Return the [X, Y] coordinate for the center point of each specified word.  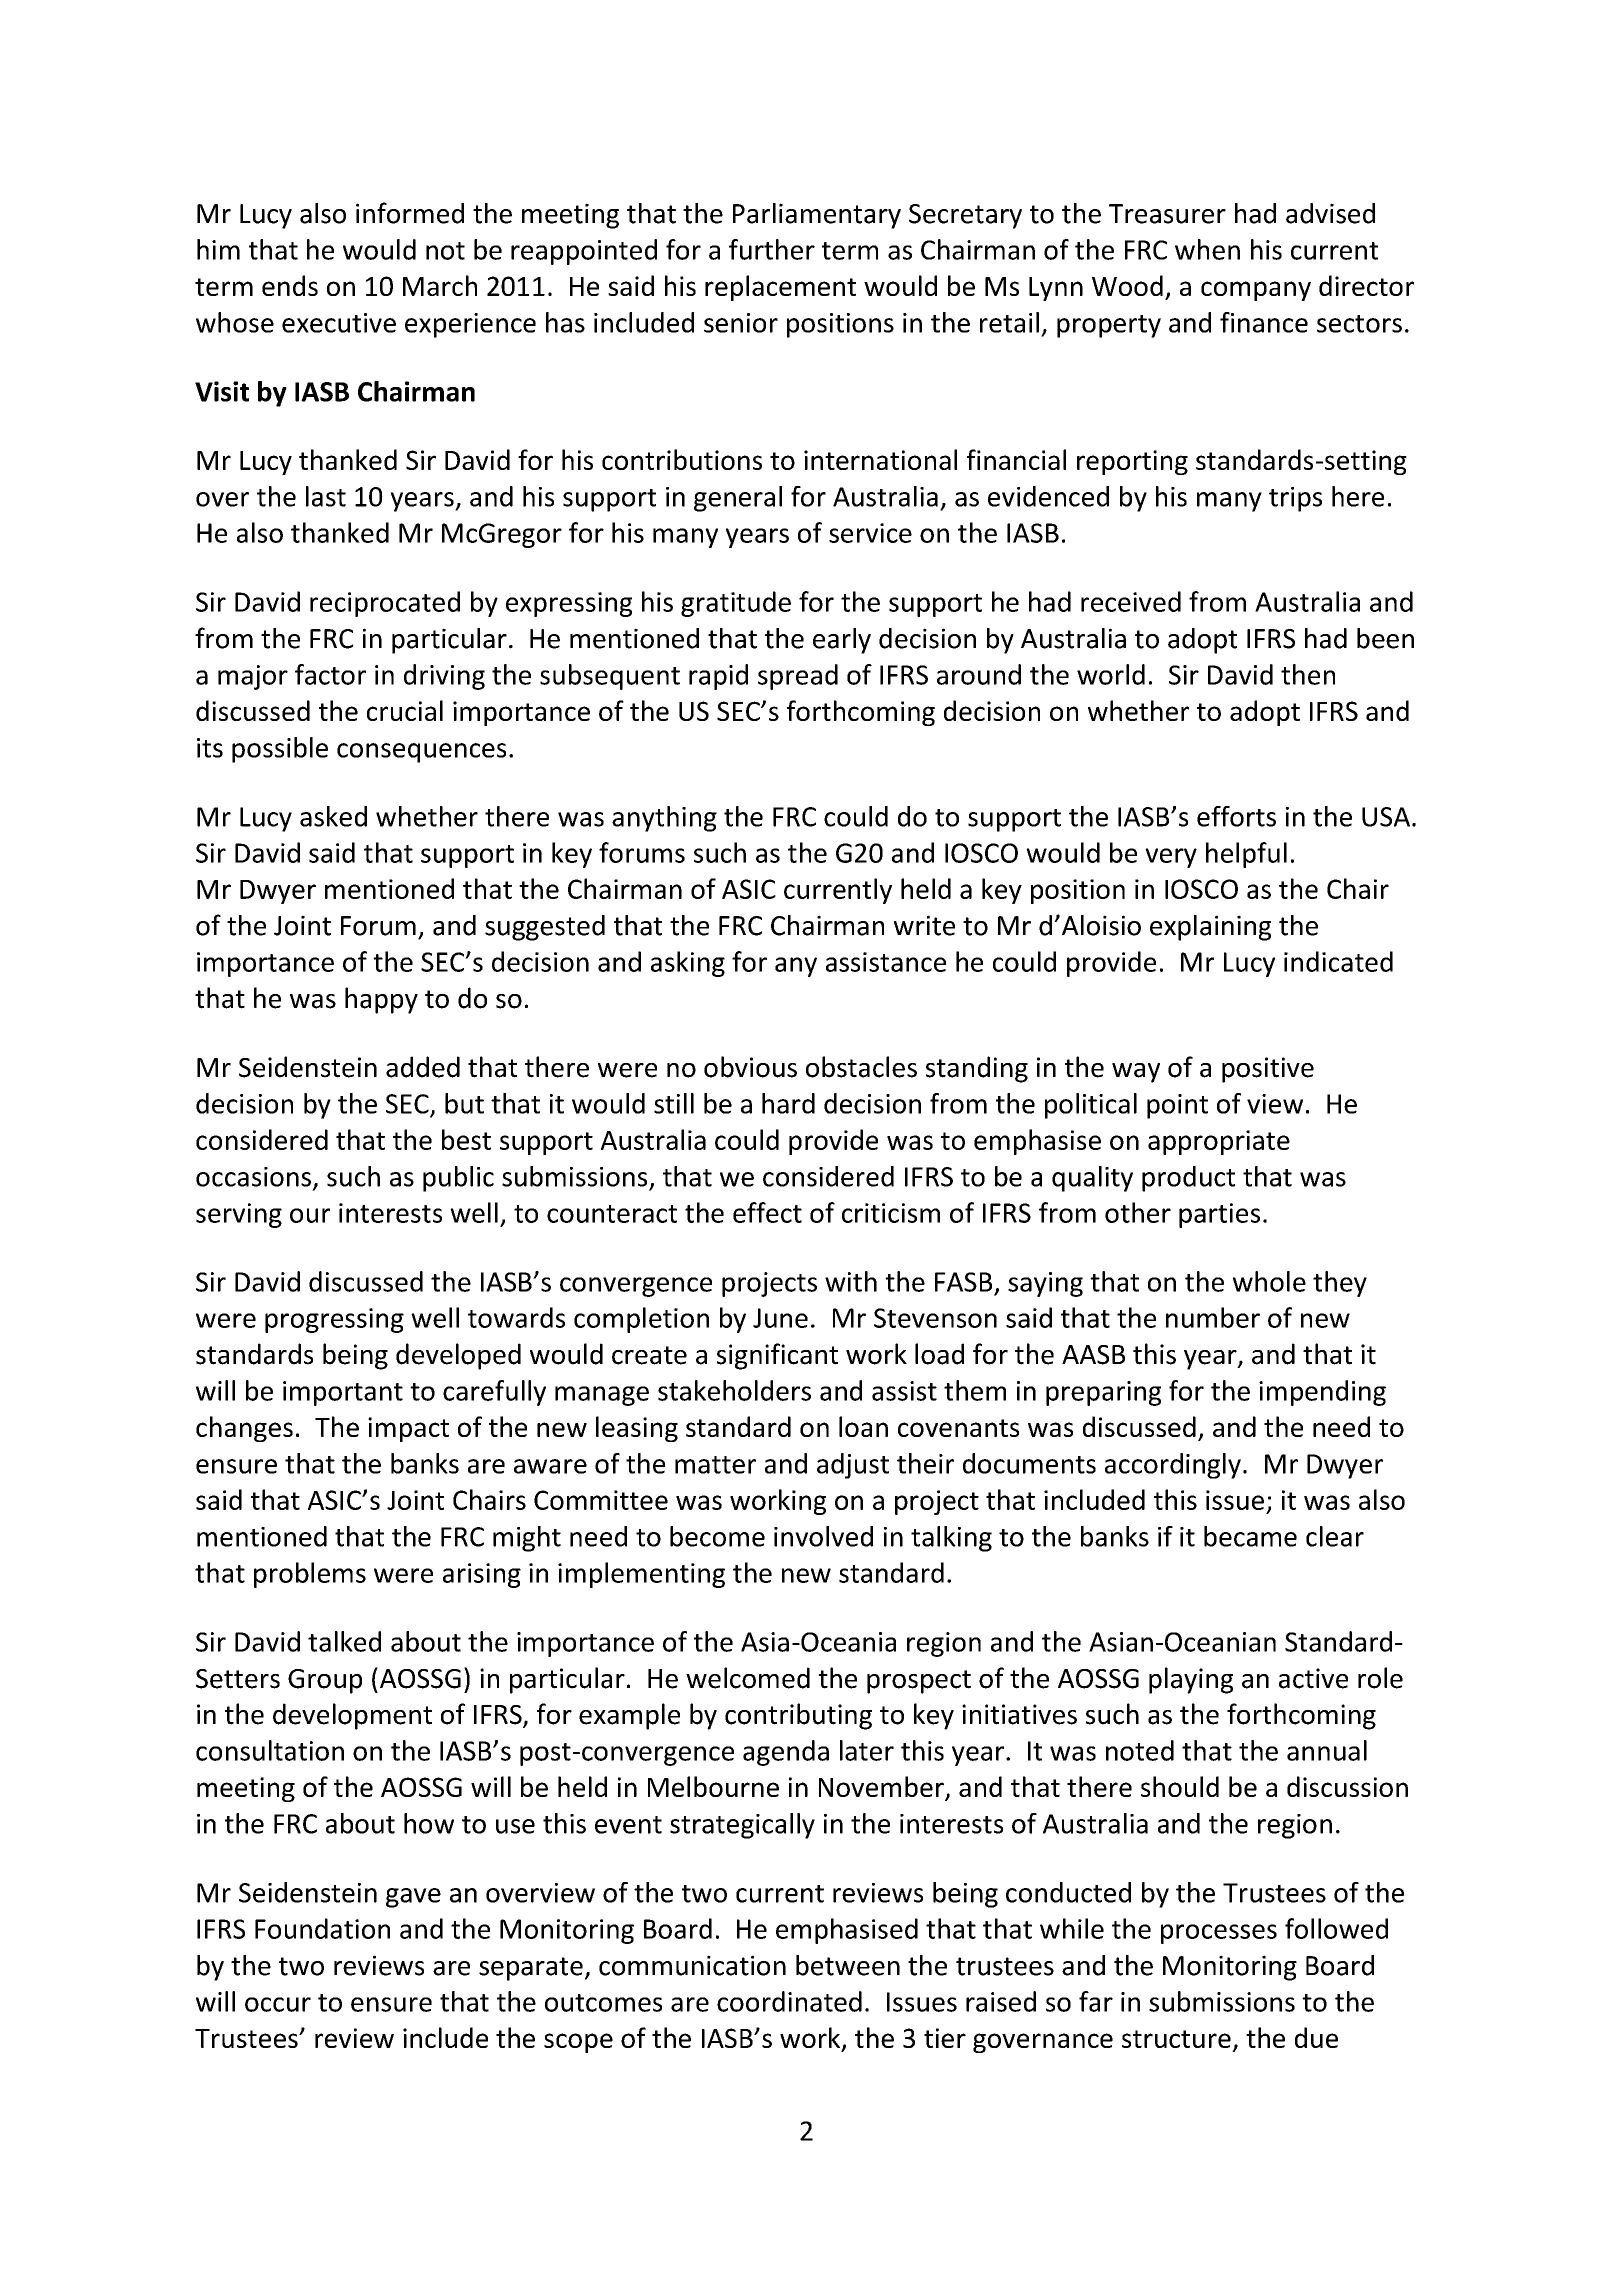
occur [278, 2004]
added [423, 1067]
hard [788, 1103]
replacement [780, 288]
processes [1219, 1934]
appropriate [1219, 1142]
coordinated [789, 2001]
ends [290, 285]
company [1256, 291]
